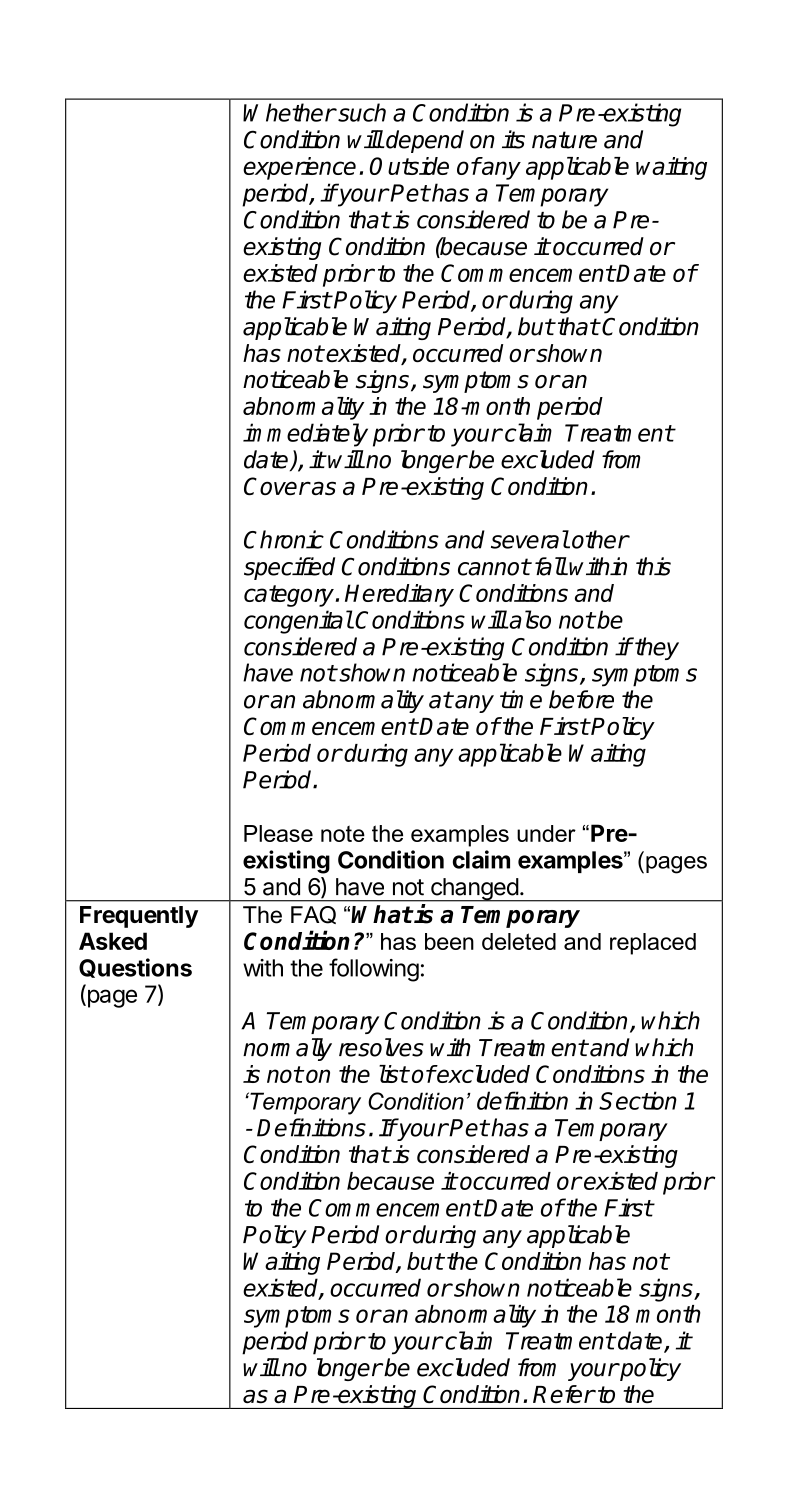 The height and width of the page is (1512, 788). Describe the element at coordinates (564, 140) in the page. I see `nature` at that location.
